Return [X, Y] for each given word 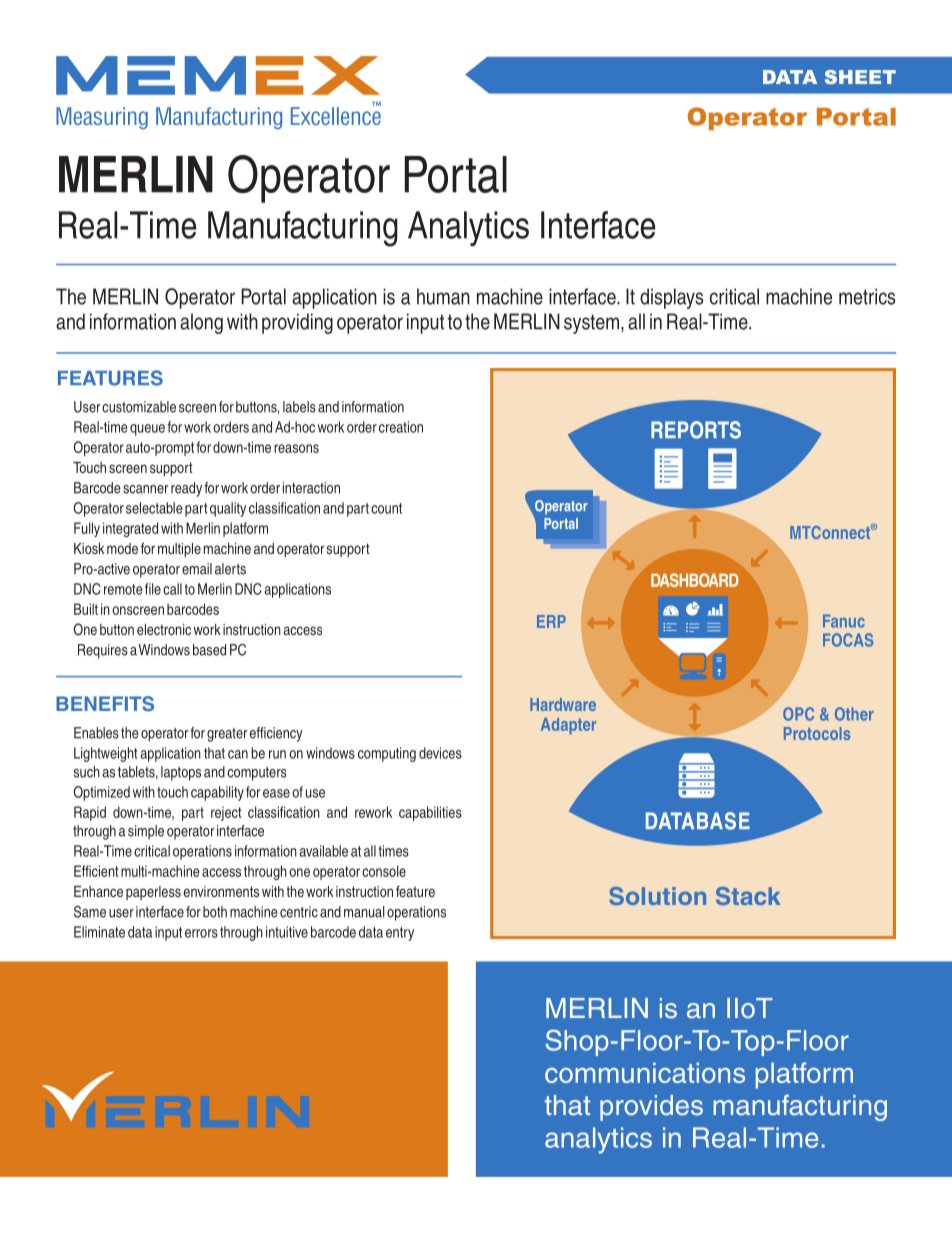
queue [147, 430]
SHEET [860, 77]
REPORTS [696, 430]
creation [401, 427]
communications [645, 1073]
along [201, 323]
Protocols [817, 733]
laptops [181, 773]
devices [440, 753]
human [443, 296]
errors [201, 933]
